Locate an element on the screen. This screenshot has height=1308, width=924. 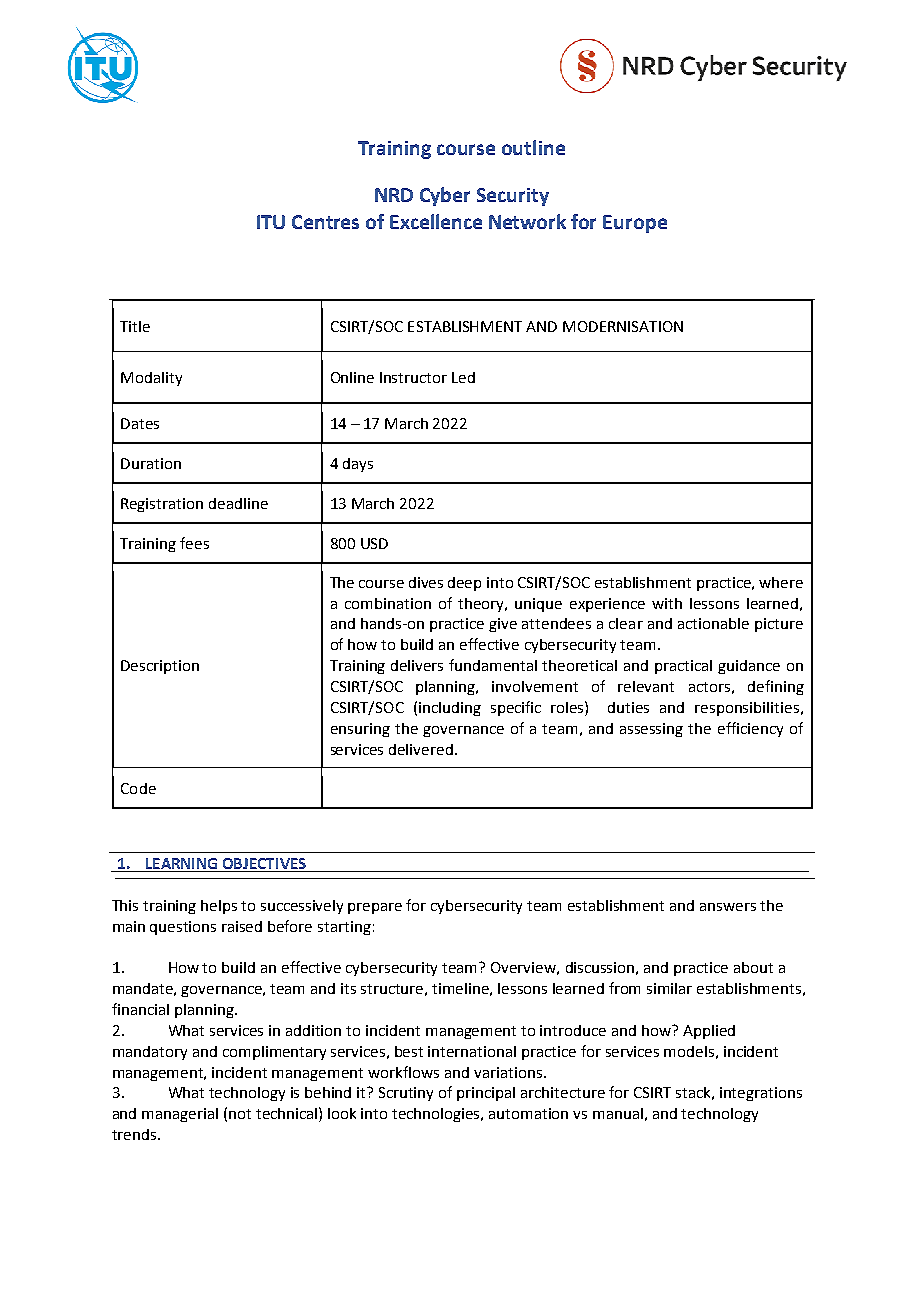
ITU is located at coordinates (271, 222).
